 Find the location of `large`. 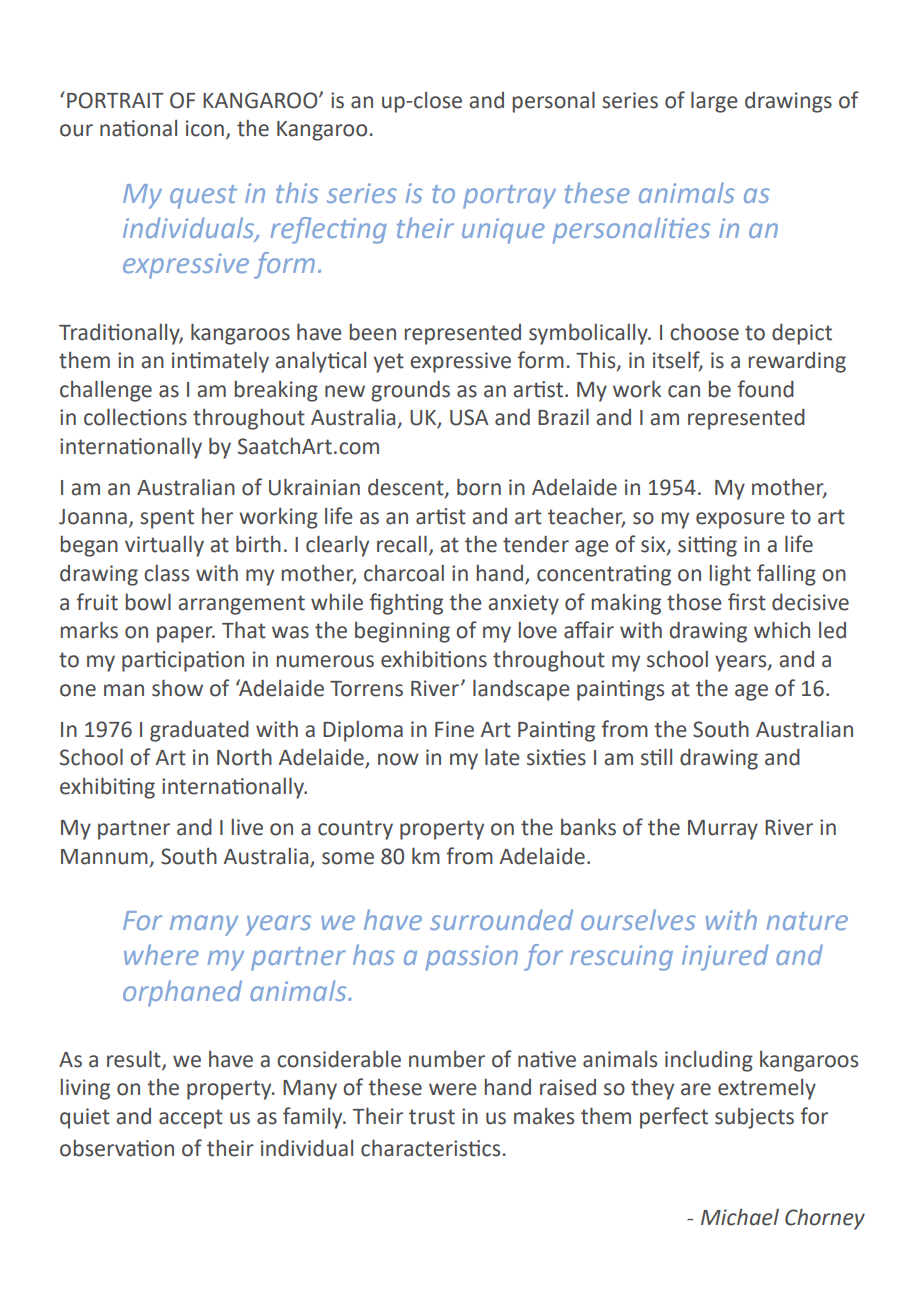

large is located at coordinates (714, 102).
